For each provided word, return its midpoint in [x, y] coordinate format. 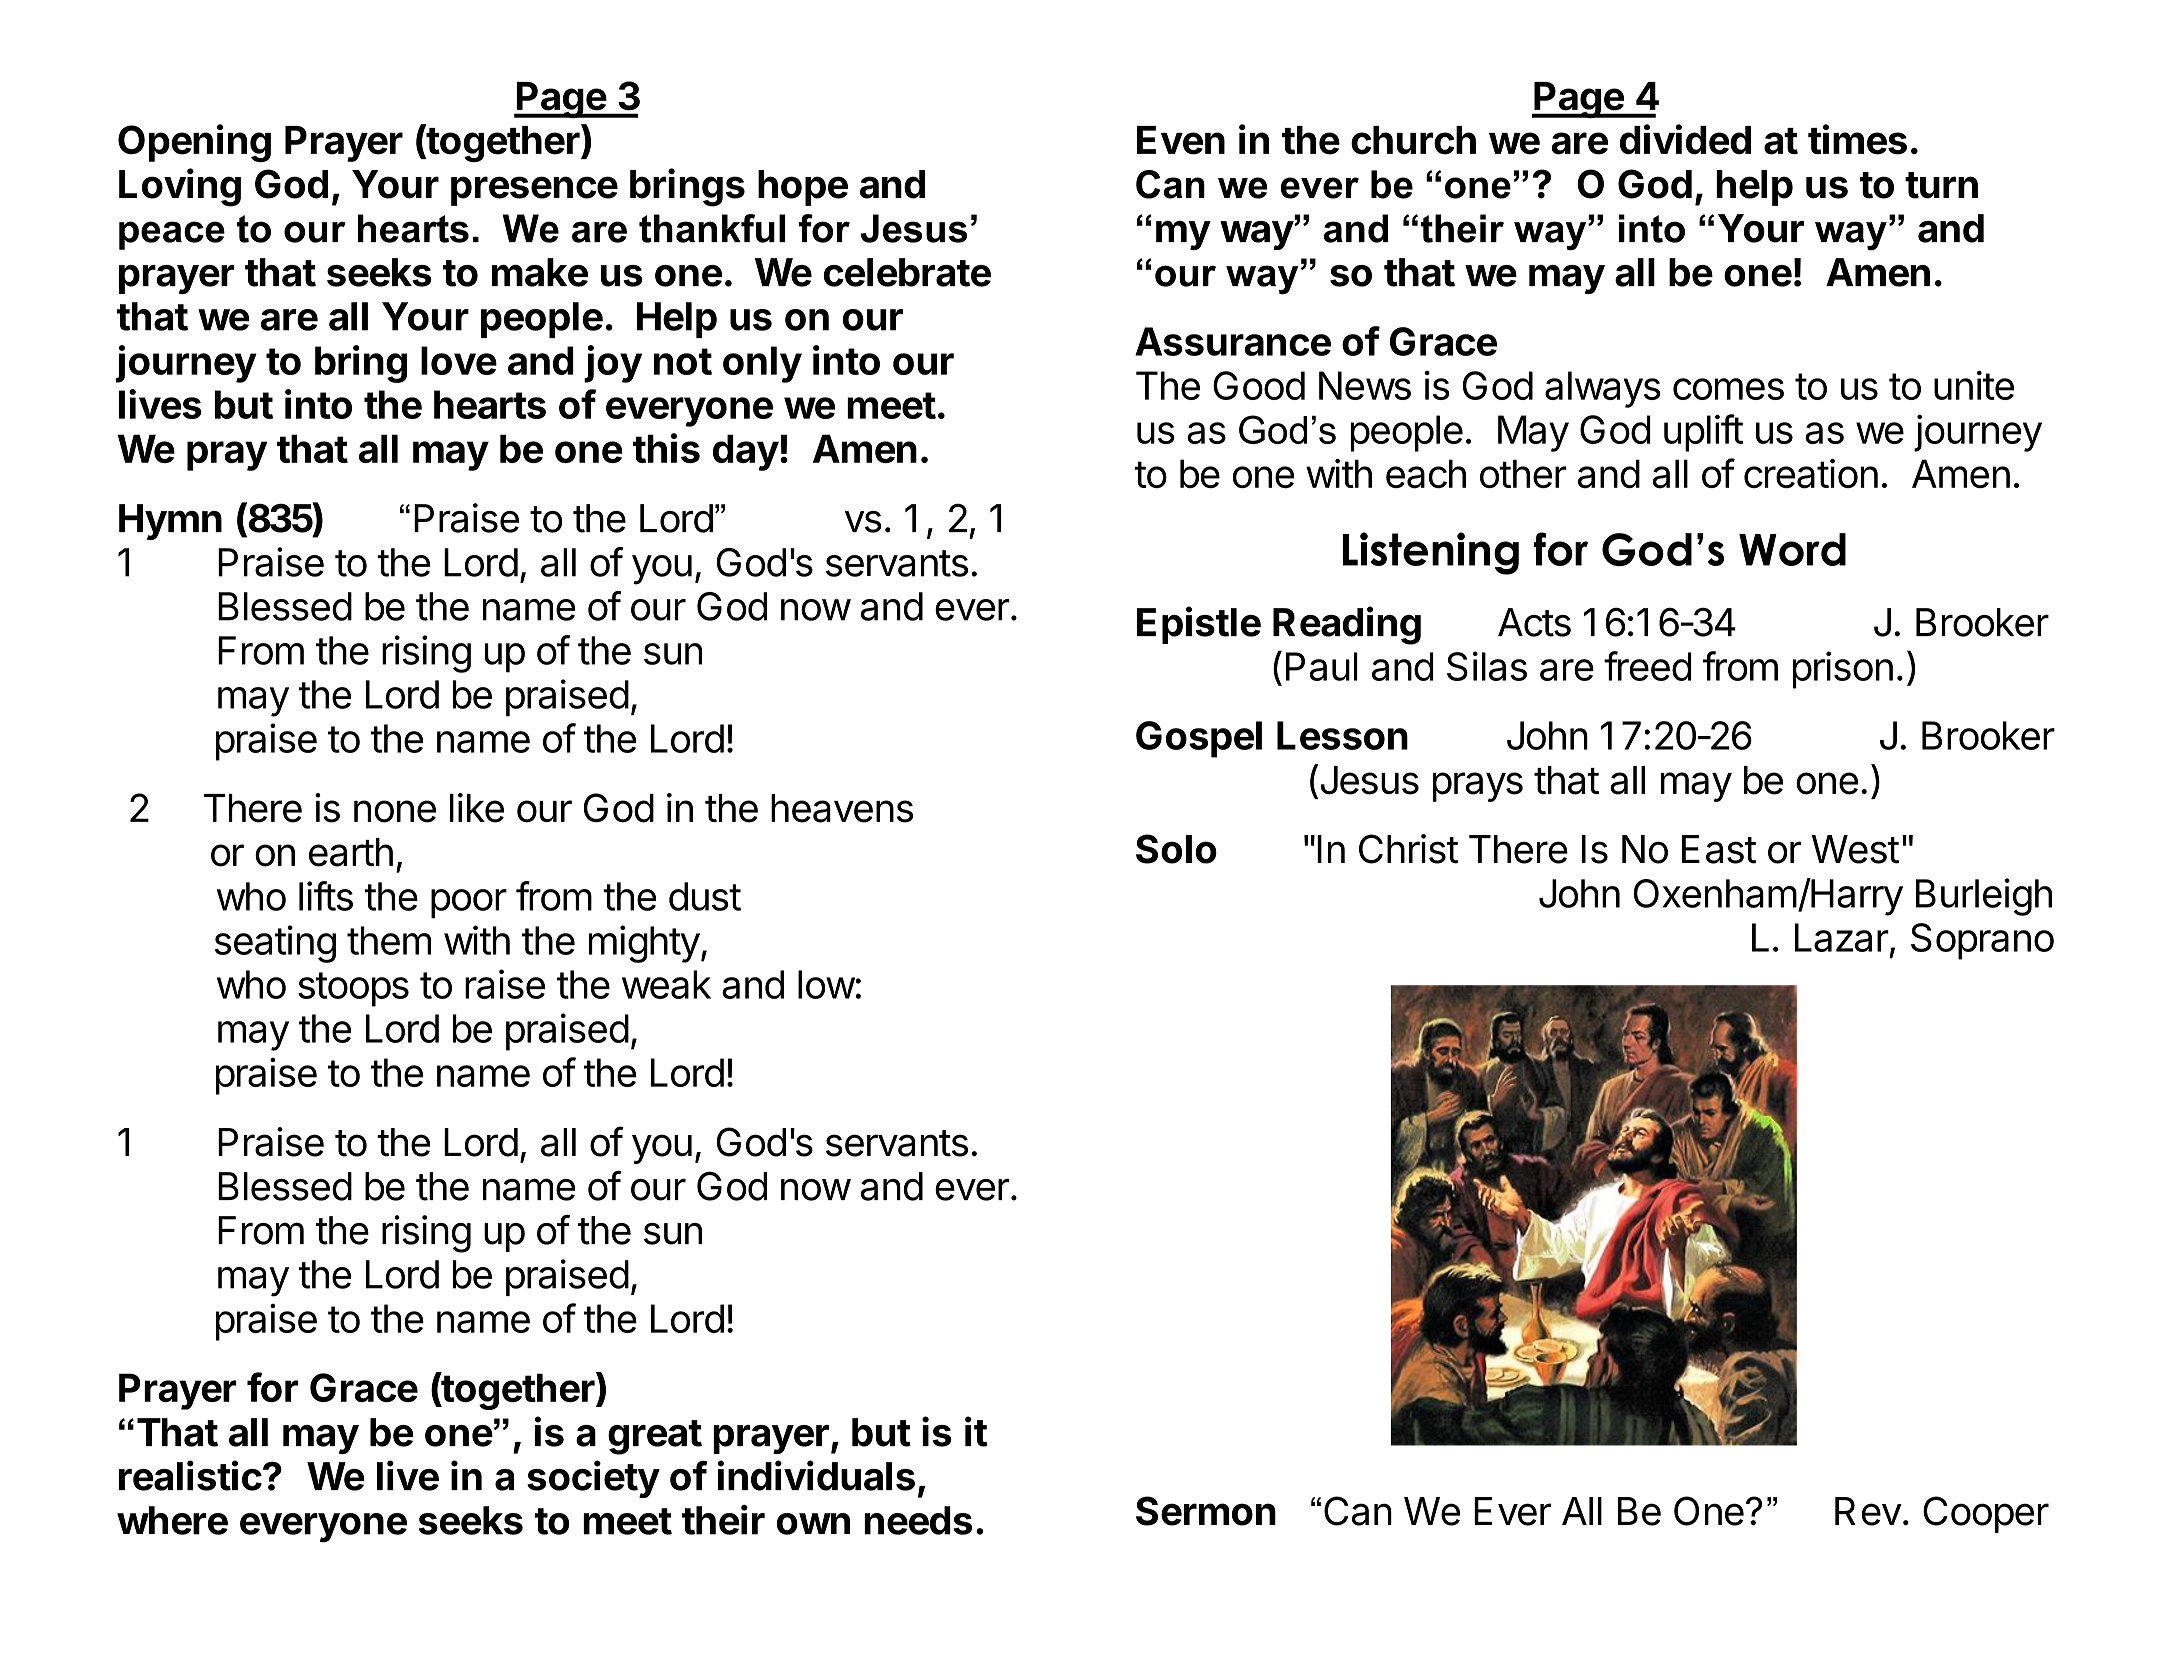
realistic [190, 1475]
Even [1181, 140]
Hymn [170, 522]
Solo [1176, 849]
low [826, 984]
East [1719, 849]
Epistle [1199, 625]
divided [1685, 139]
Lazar [1842, 937]
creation [1811, 474]
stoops [353, 989]
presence [534, 191]
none [395, 811]
